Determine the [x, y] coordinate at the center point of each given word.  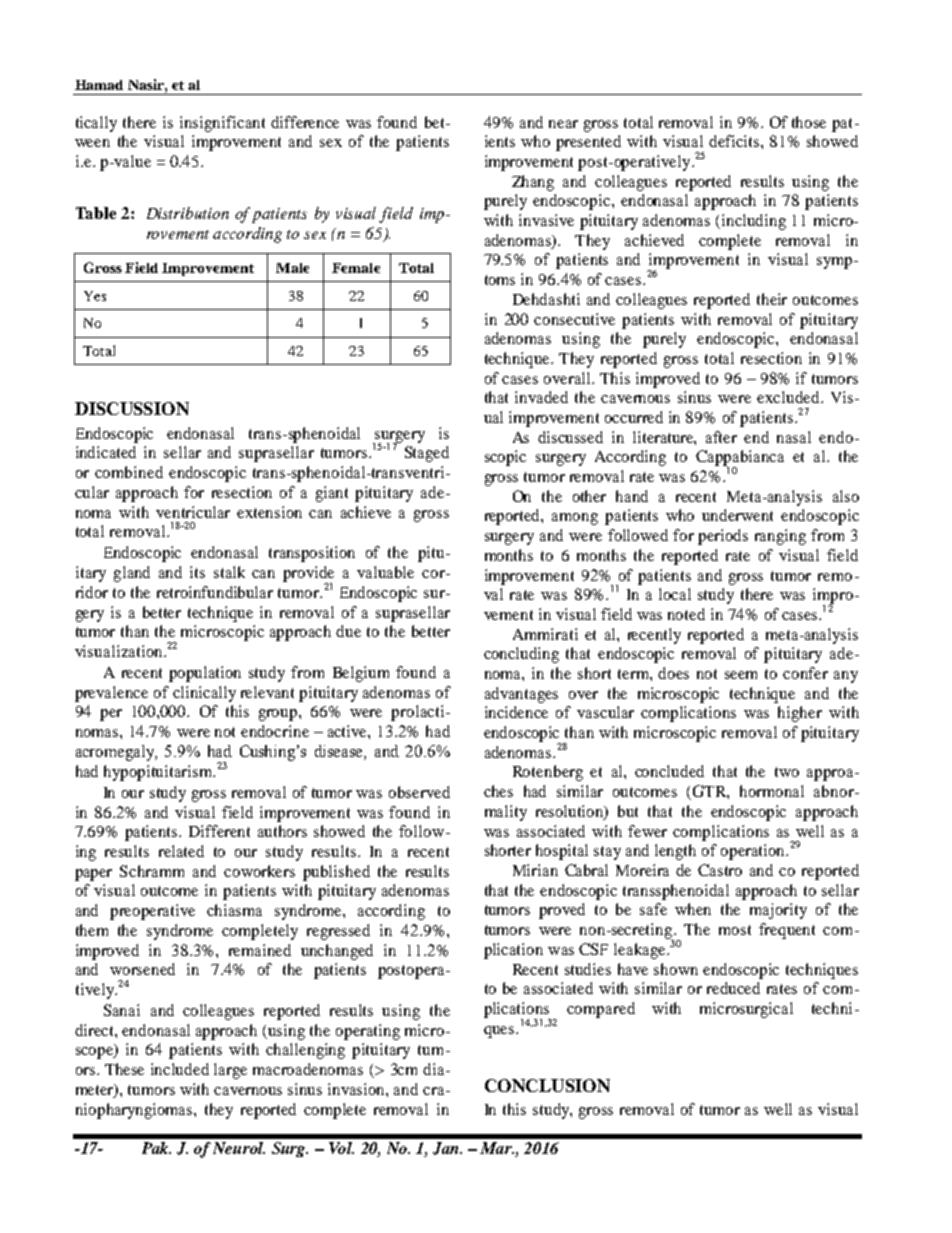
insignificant [222, 124]
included [180, 1069]
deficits [735, 141]
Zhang [533, 183]
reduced [733, 988]
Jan [447, 1148]
